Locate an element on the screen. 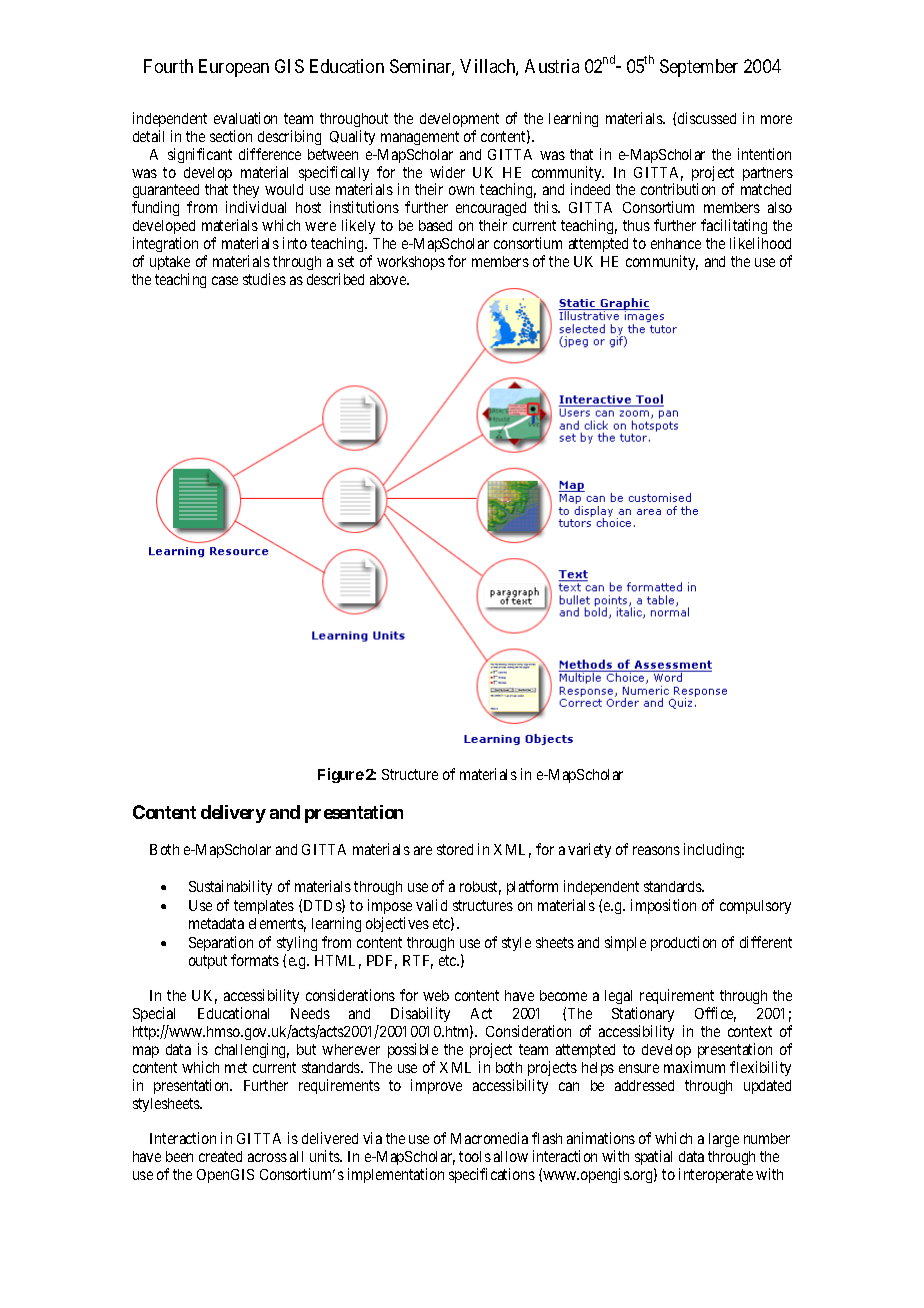 This screenshot has height=1308, width=924. workshops is located at coordinates (411, 263).
